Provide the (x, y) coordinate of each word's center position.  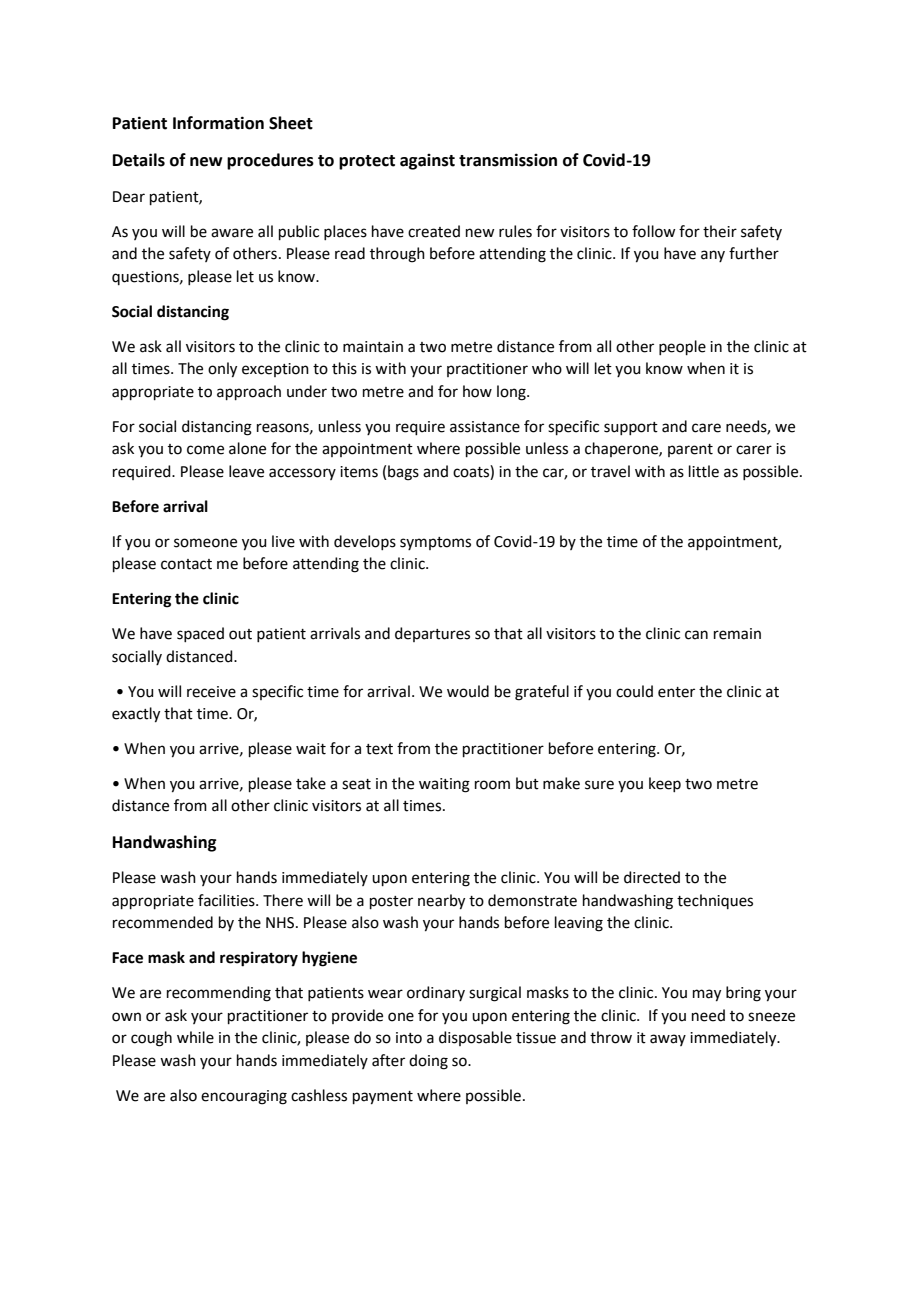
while (195, 1037)
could (634, 691)
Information (218, 123)
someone (205, 543)
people (682, 347)
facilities (227, 900)
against (427, 162)
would (468, 691)
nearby (441, 902)
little (704, 471)
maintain (373, 347)
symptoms (435, 543)
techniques (715, 901)
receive (211, 692)
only (222, 370)
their (720, 231)
